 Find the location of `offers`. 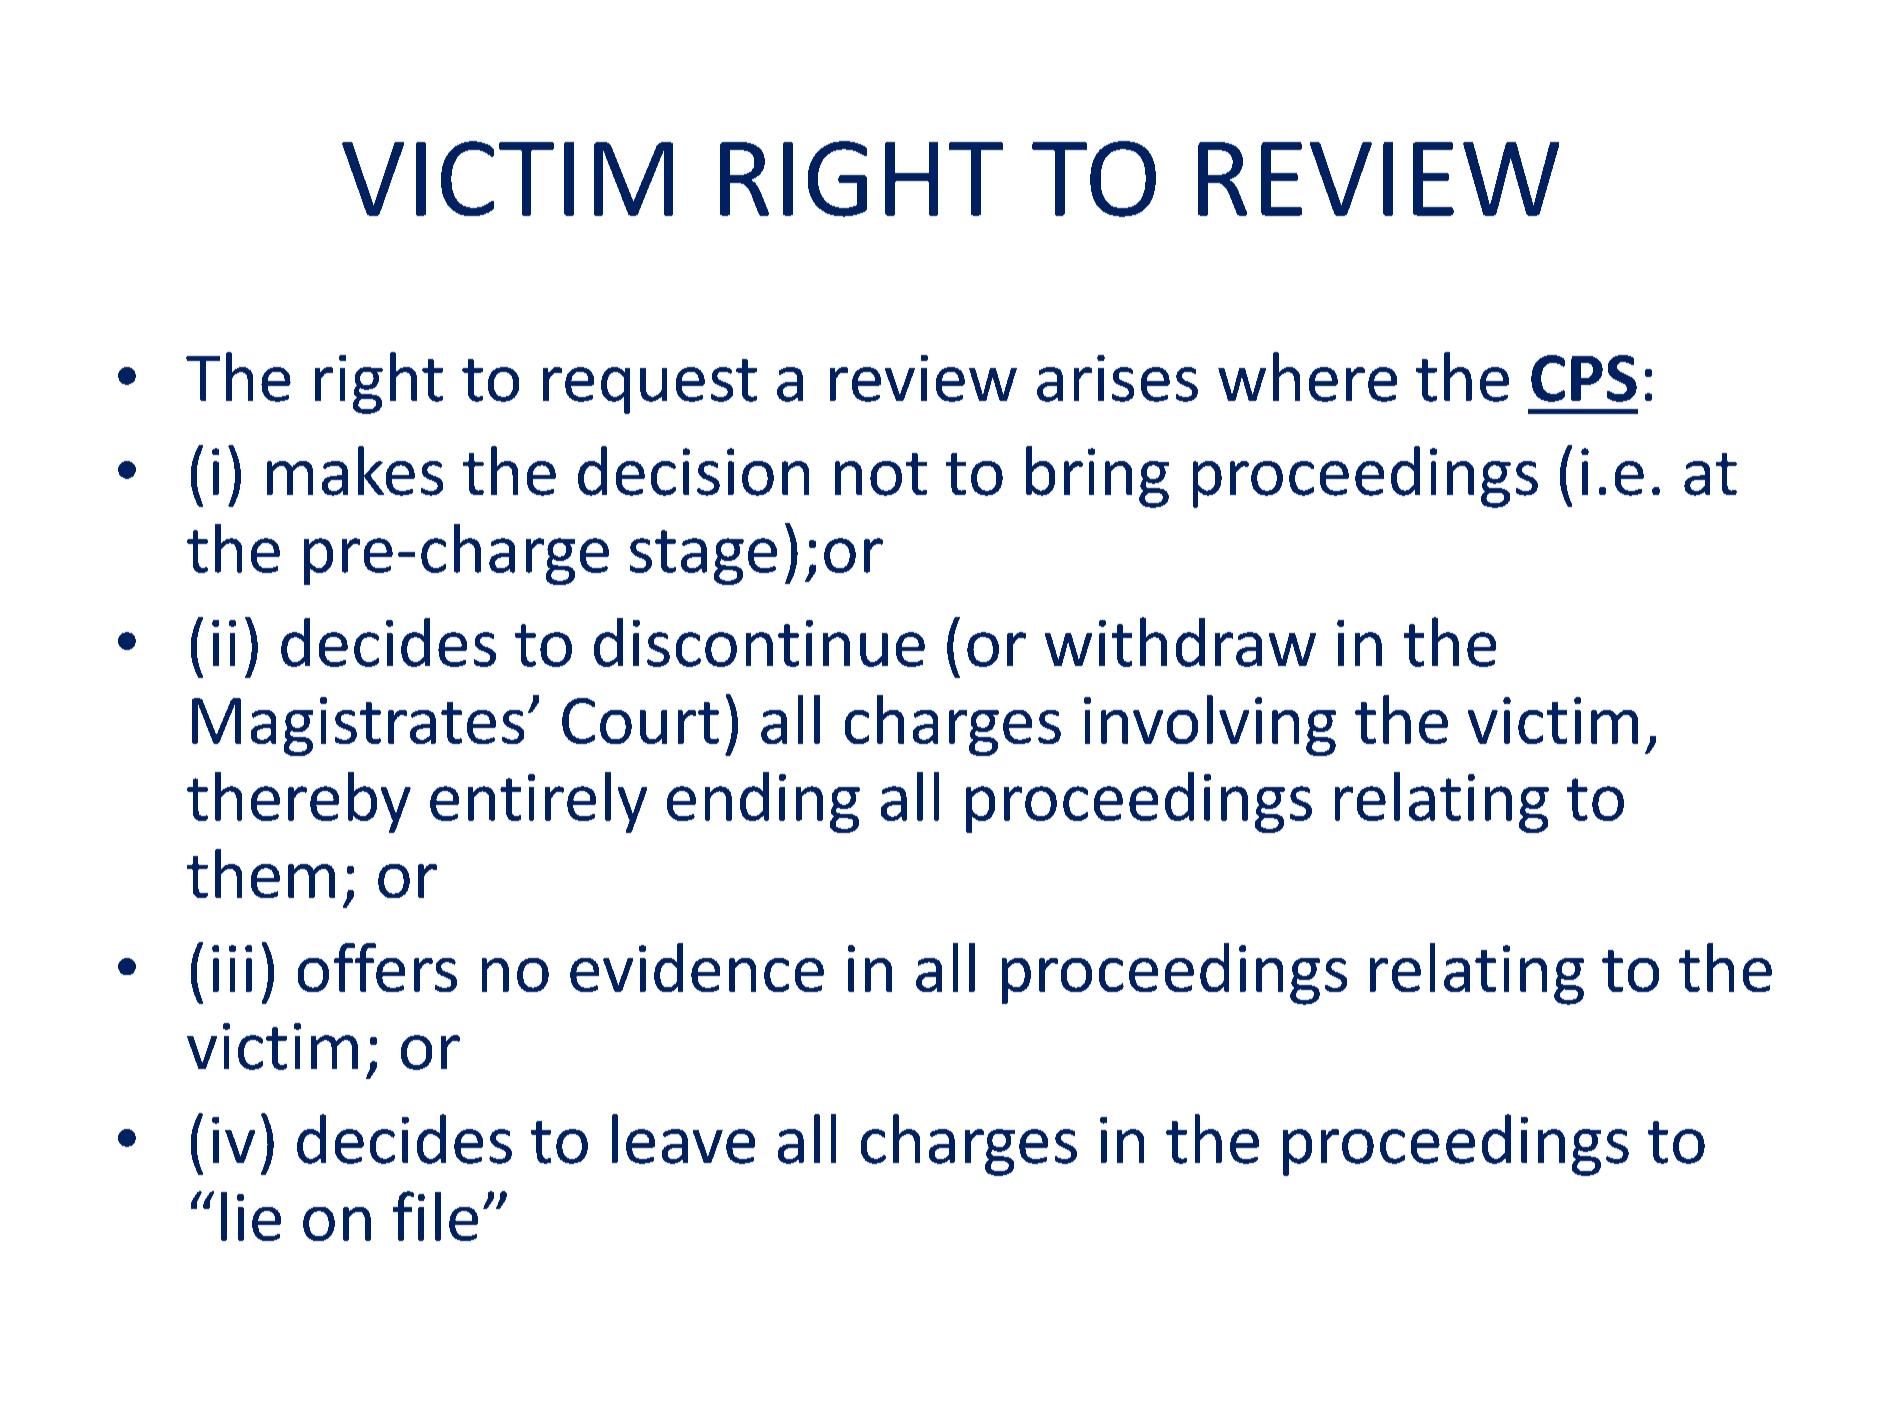

offers is located at coordinates (377, 967).
